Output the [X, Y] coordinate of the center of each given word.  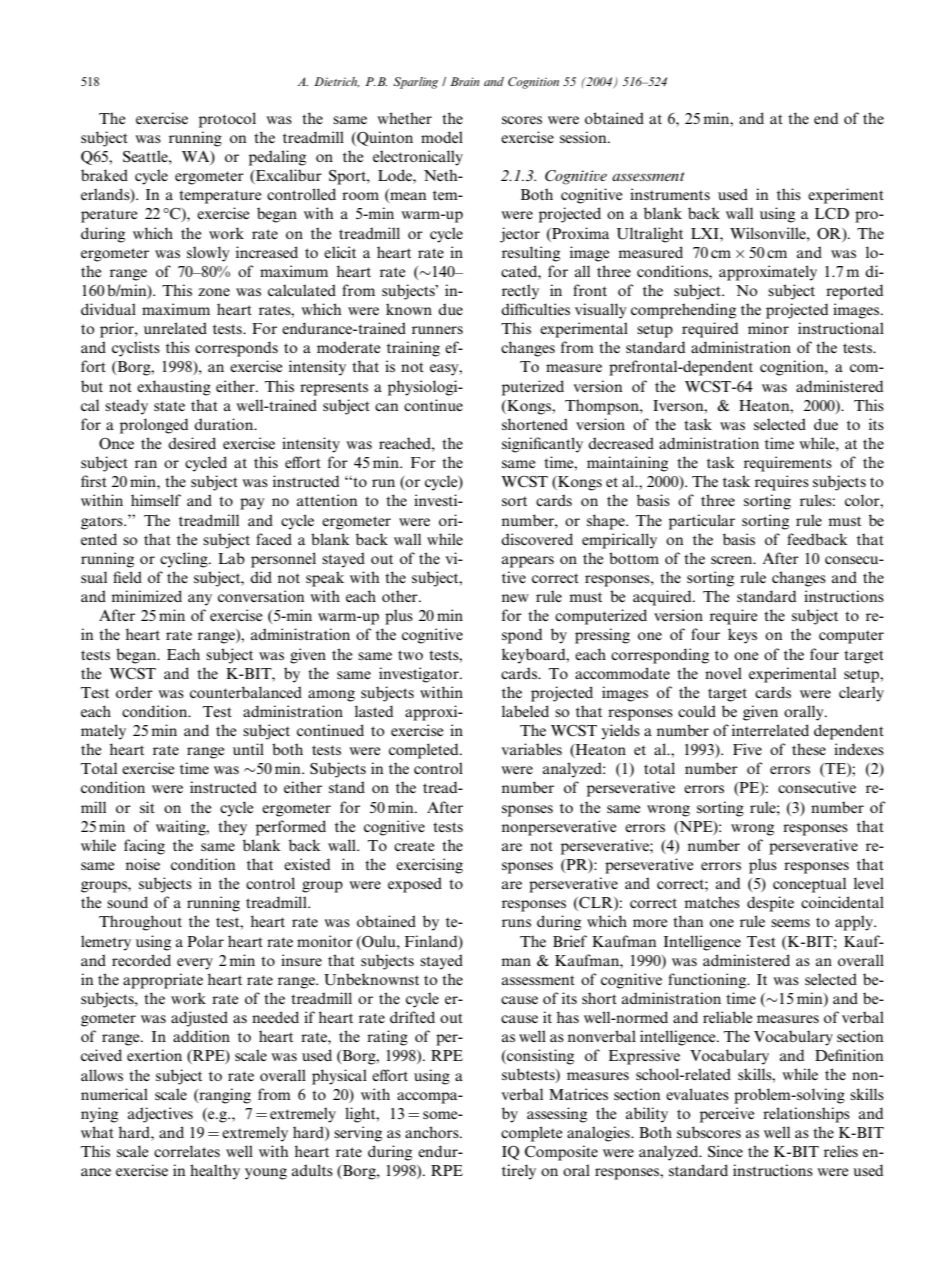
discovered [537, 539]
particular [702, 522]
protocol [227, 120]
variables [531, 749]
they [232, 828]
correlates [187, 1151]
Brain [465, 81]
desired [192, 443]
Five [747, 749]
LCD [832, 213]
